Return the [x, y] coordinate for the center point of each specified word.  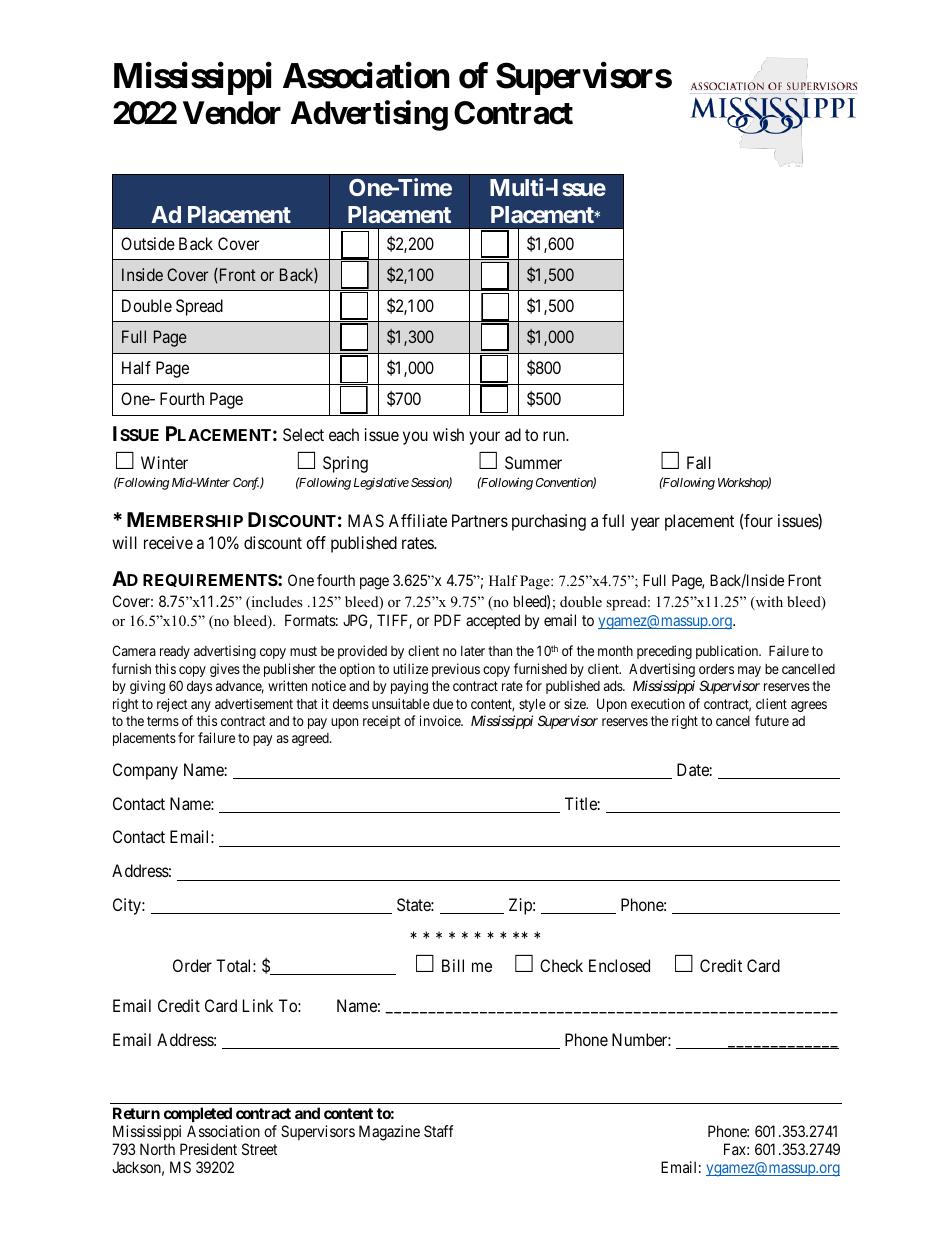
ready [175, 652]
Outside [148, 243]
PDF [447, 620]
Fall [699, 462]
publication [728, 652]
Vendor [232, 113]
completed [198, 1116]
